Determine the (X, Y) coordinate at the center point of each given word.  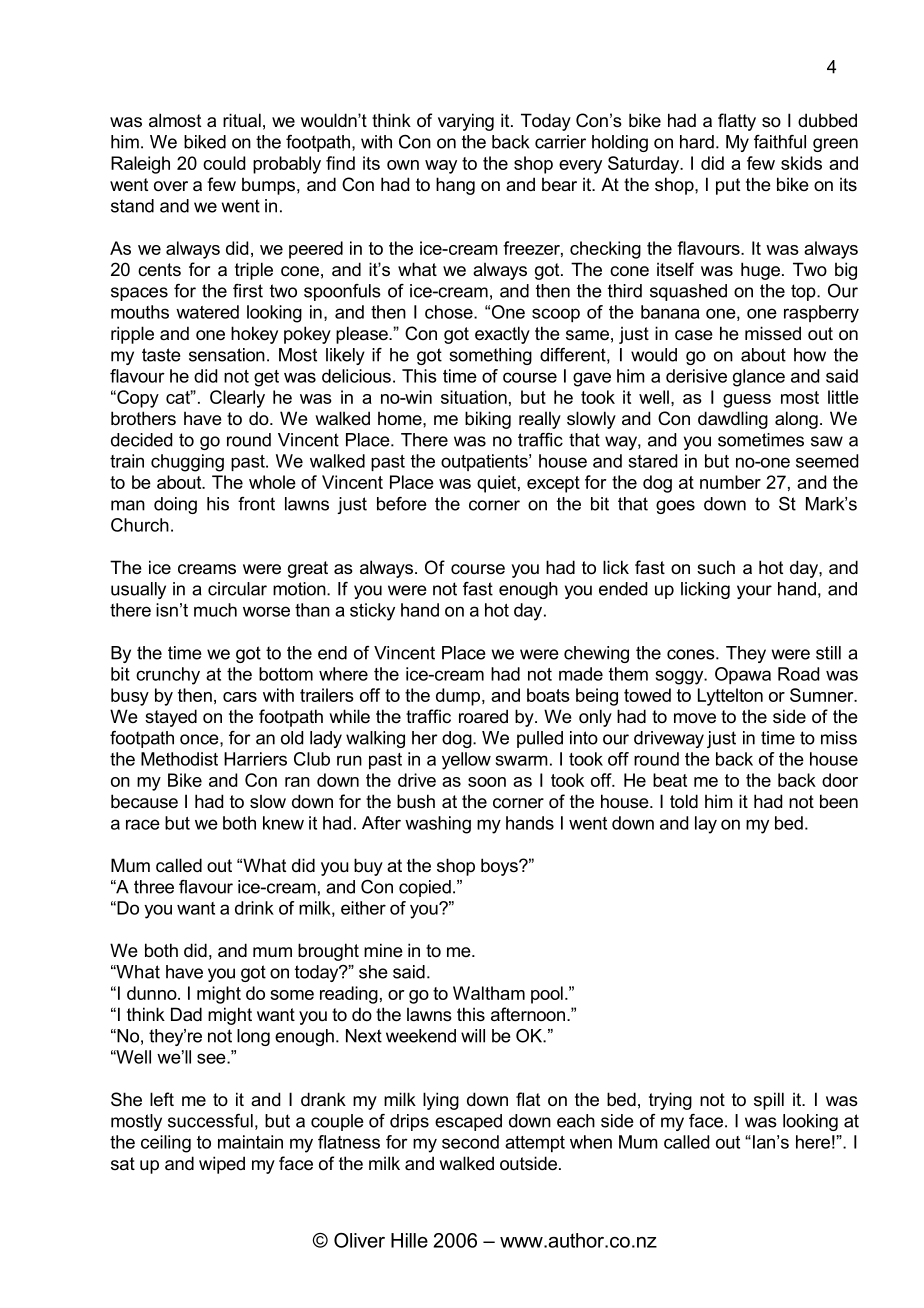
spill (769, 1101)
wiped (222, 1165)
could (224, 163)
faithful (780, 142)
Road (798, 674)
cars (240, 697)
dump (459, 697)
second (470, 1142)
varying (466, 122)
